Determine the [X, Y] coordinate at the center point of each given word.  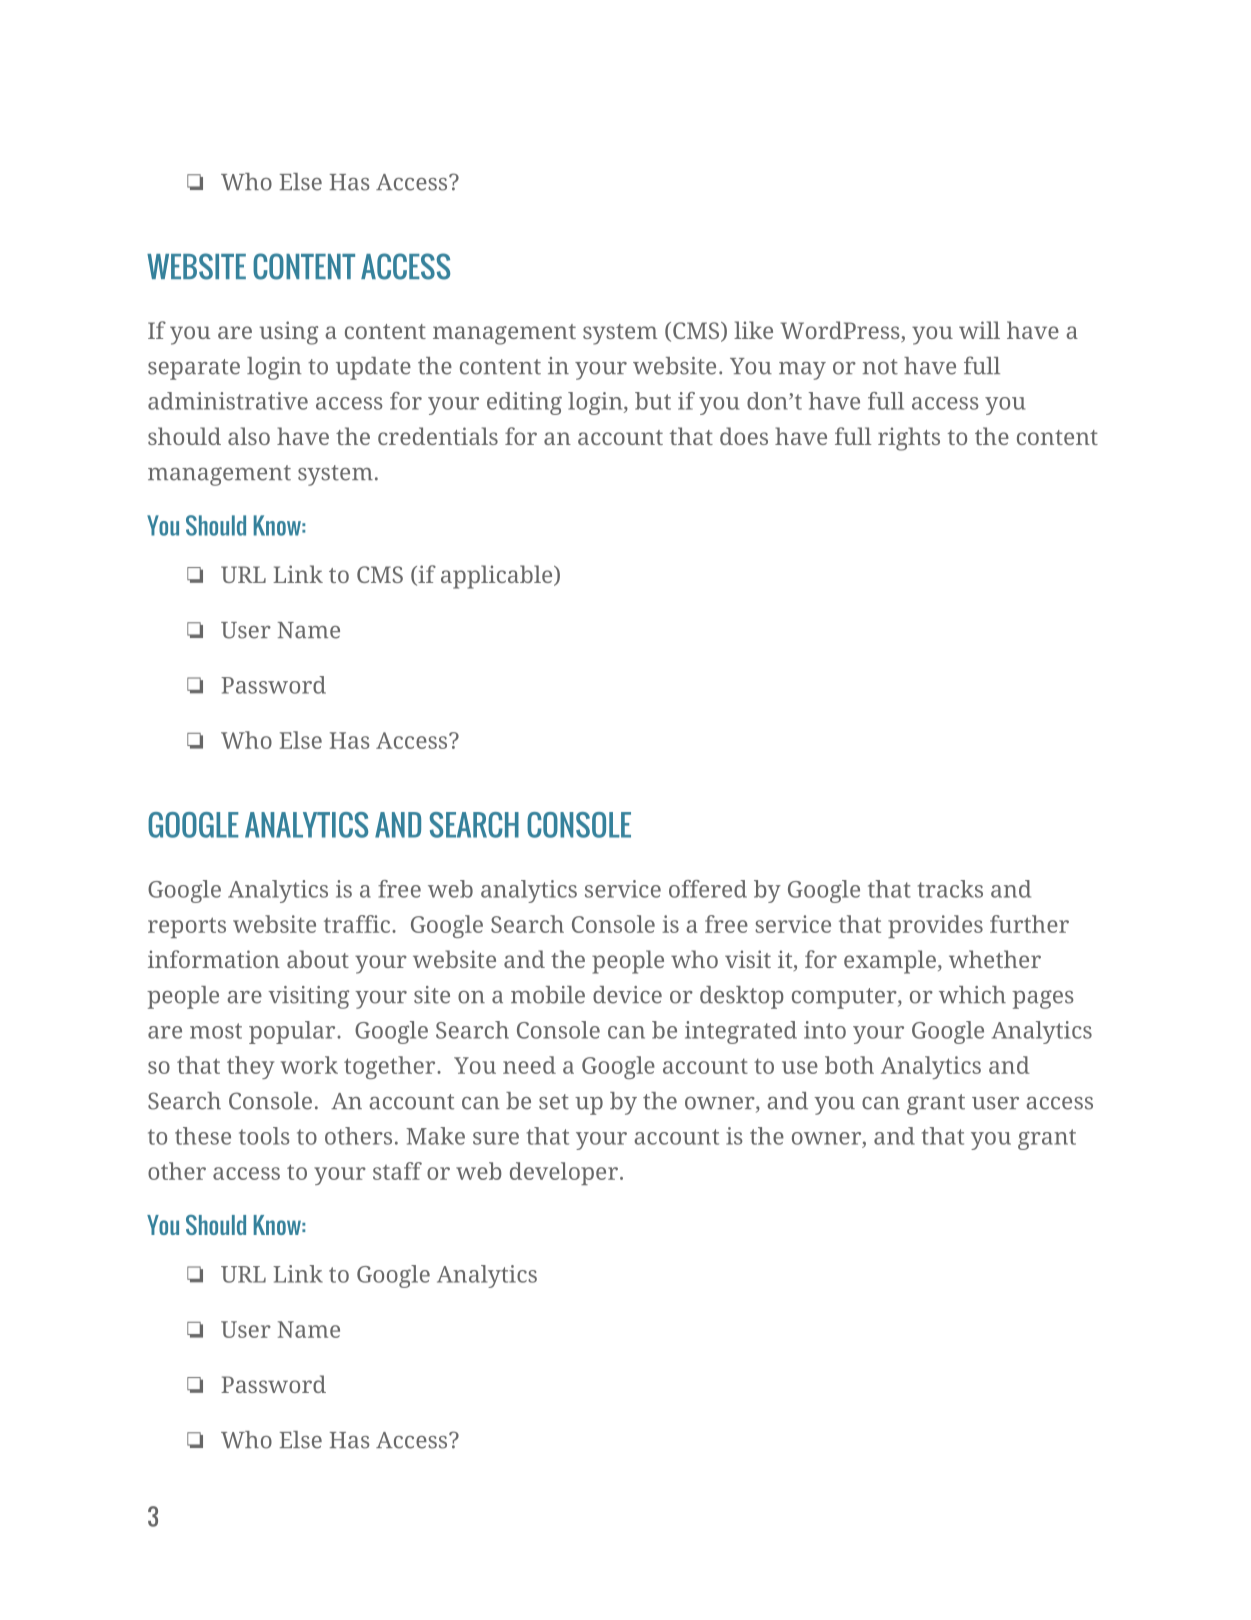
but [653, 401]
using [289, 333]
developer [564, 1173]
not [880, 367]
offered [708, 889]
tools [264, 1136]
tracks [950, 889]
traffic [357, 924]
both [849, 1065]
